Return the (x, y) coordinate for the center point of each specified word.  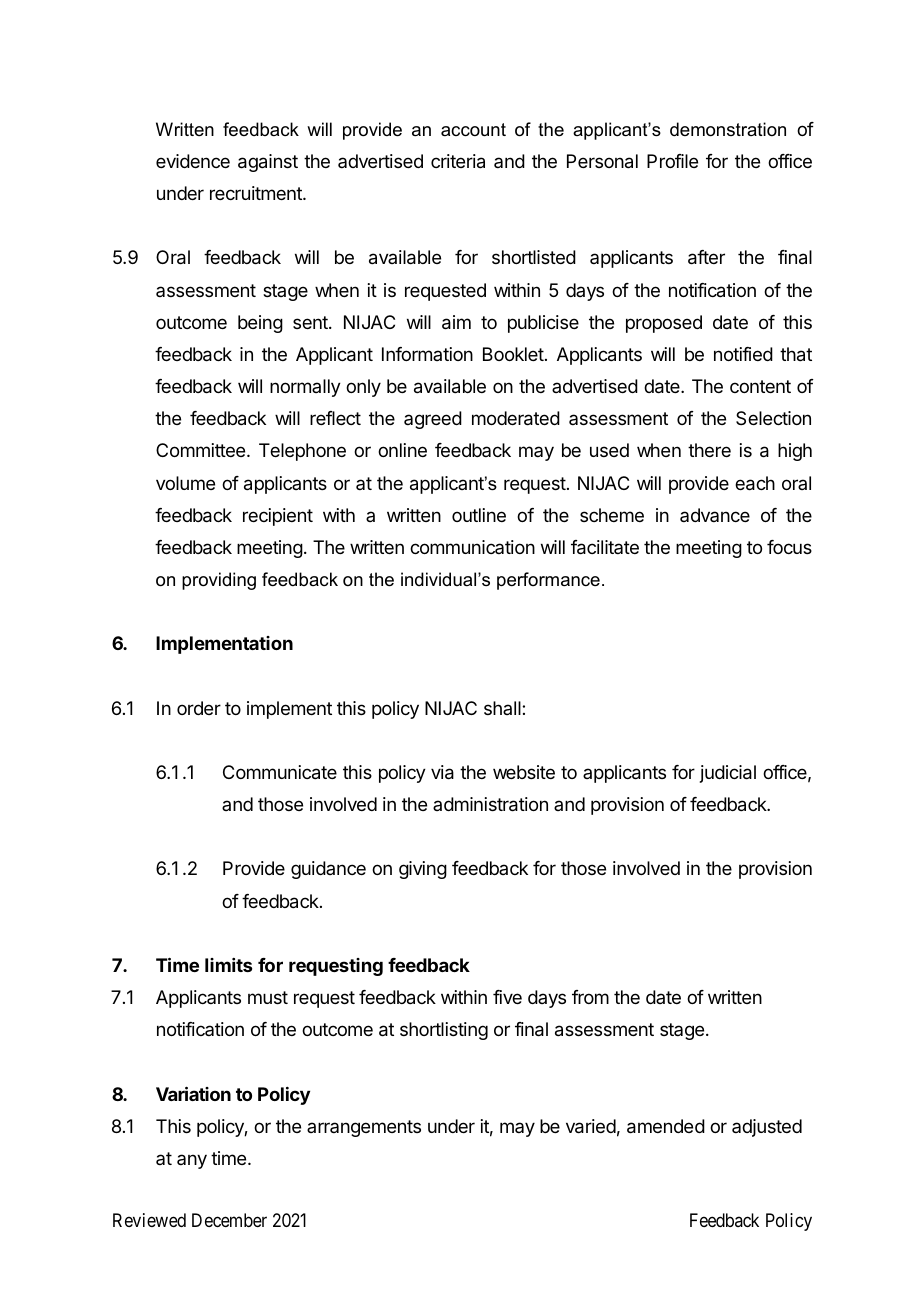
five (507, 997)
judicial (728, 774)
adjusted (767, 1128)
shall (503, 708)
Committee (202, 450)
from (590, 997)
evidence (193, 161)
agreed (433, 420)
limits (228, 965)
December (229, 1220)
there (709, 450)
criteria (458, 161)
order (199, 708)
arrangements (364, 1128)
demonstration (728, 129)
